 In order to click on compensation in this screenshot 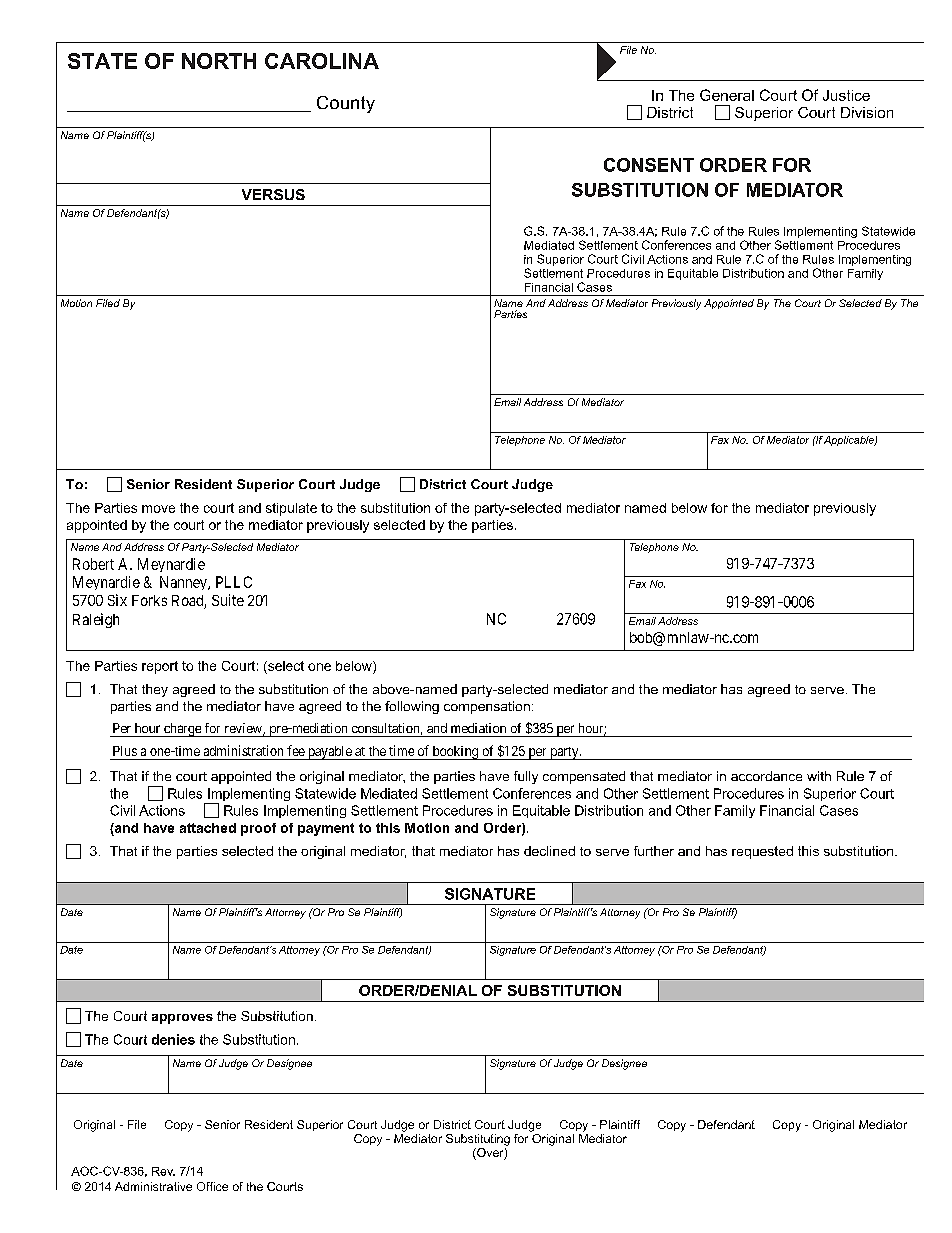, I will do `click(487, 707)`.
